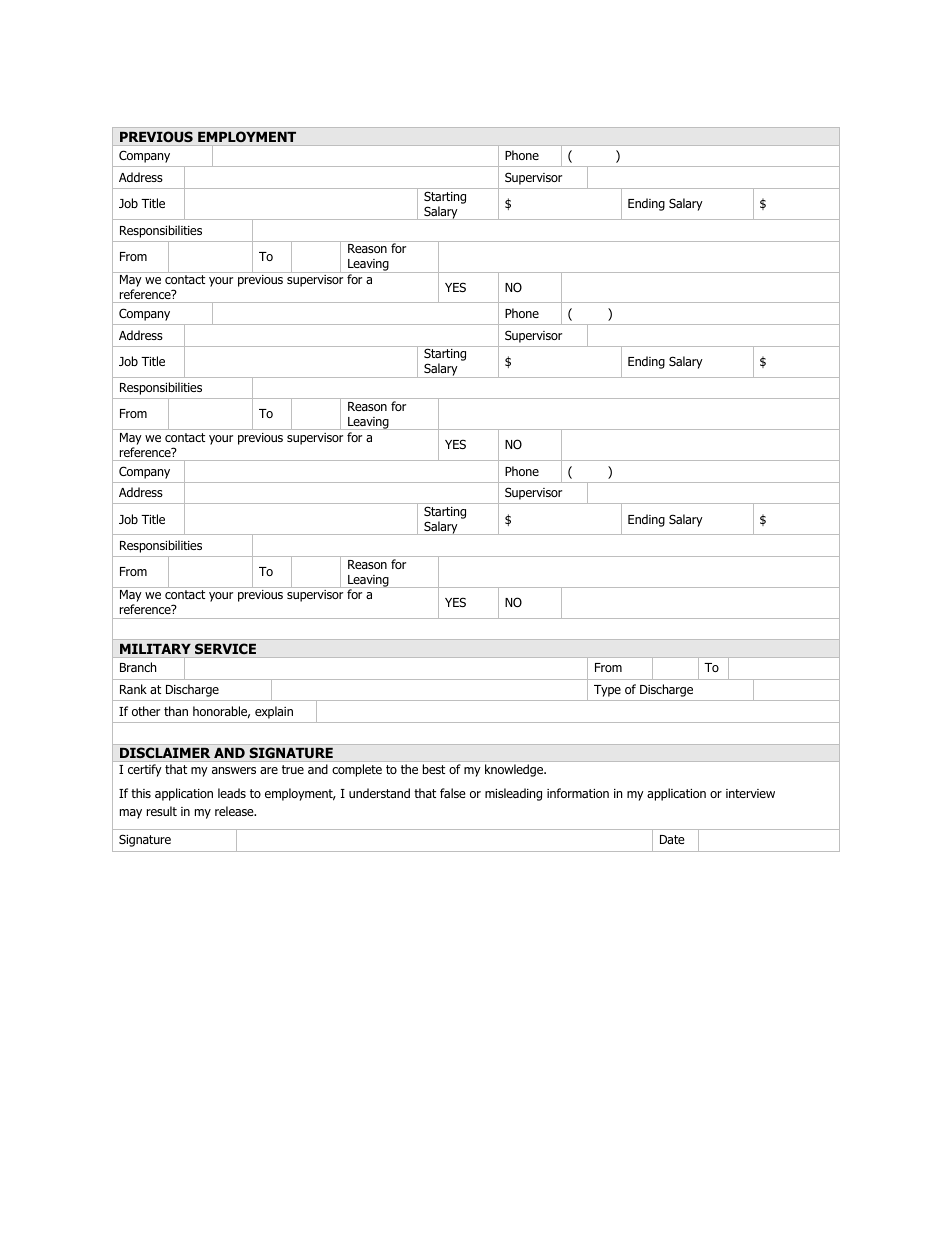  What do you see at coordinates (225, 648) in the screenshot?
I see `SERVICE` at bounding box center [225, 648].
